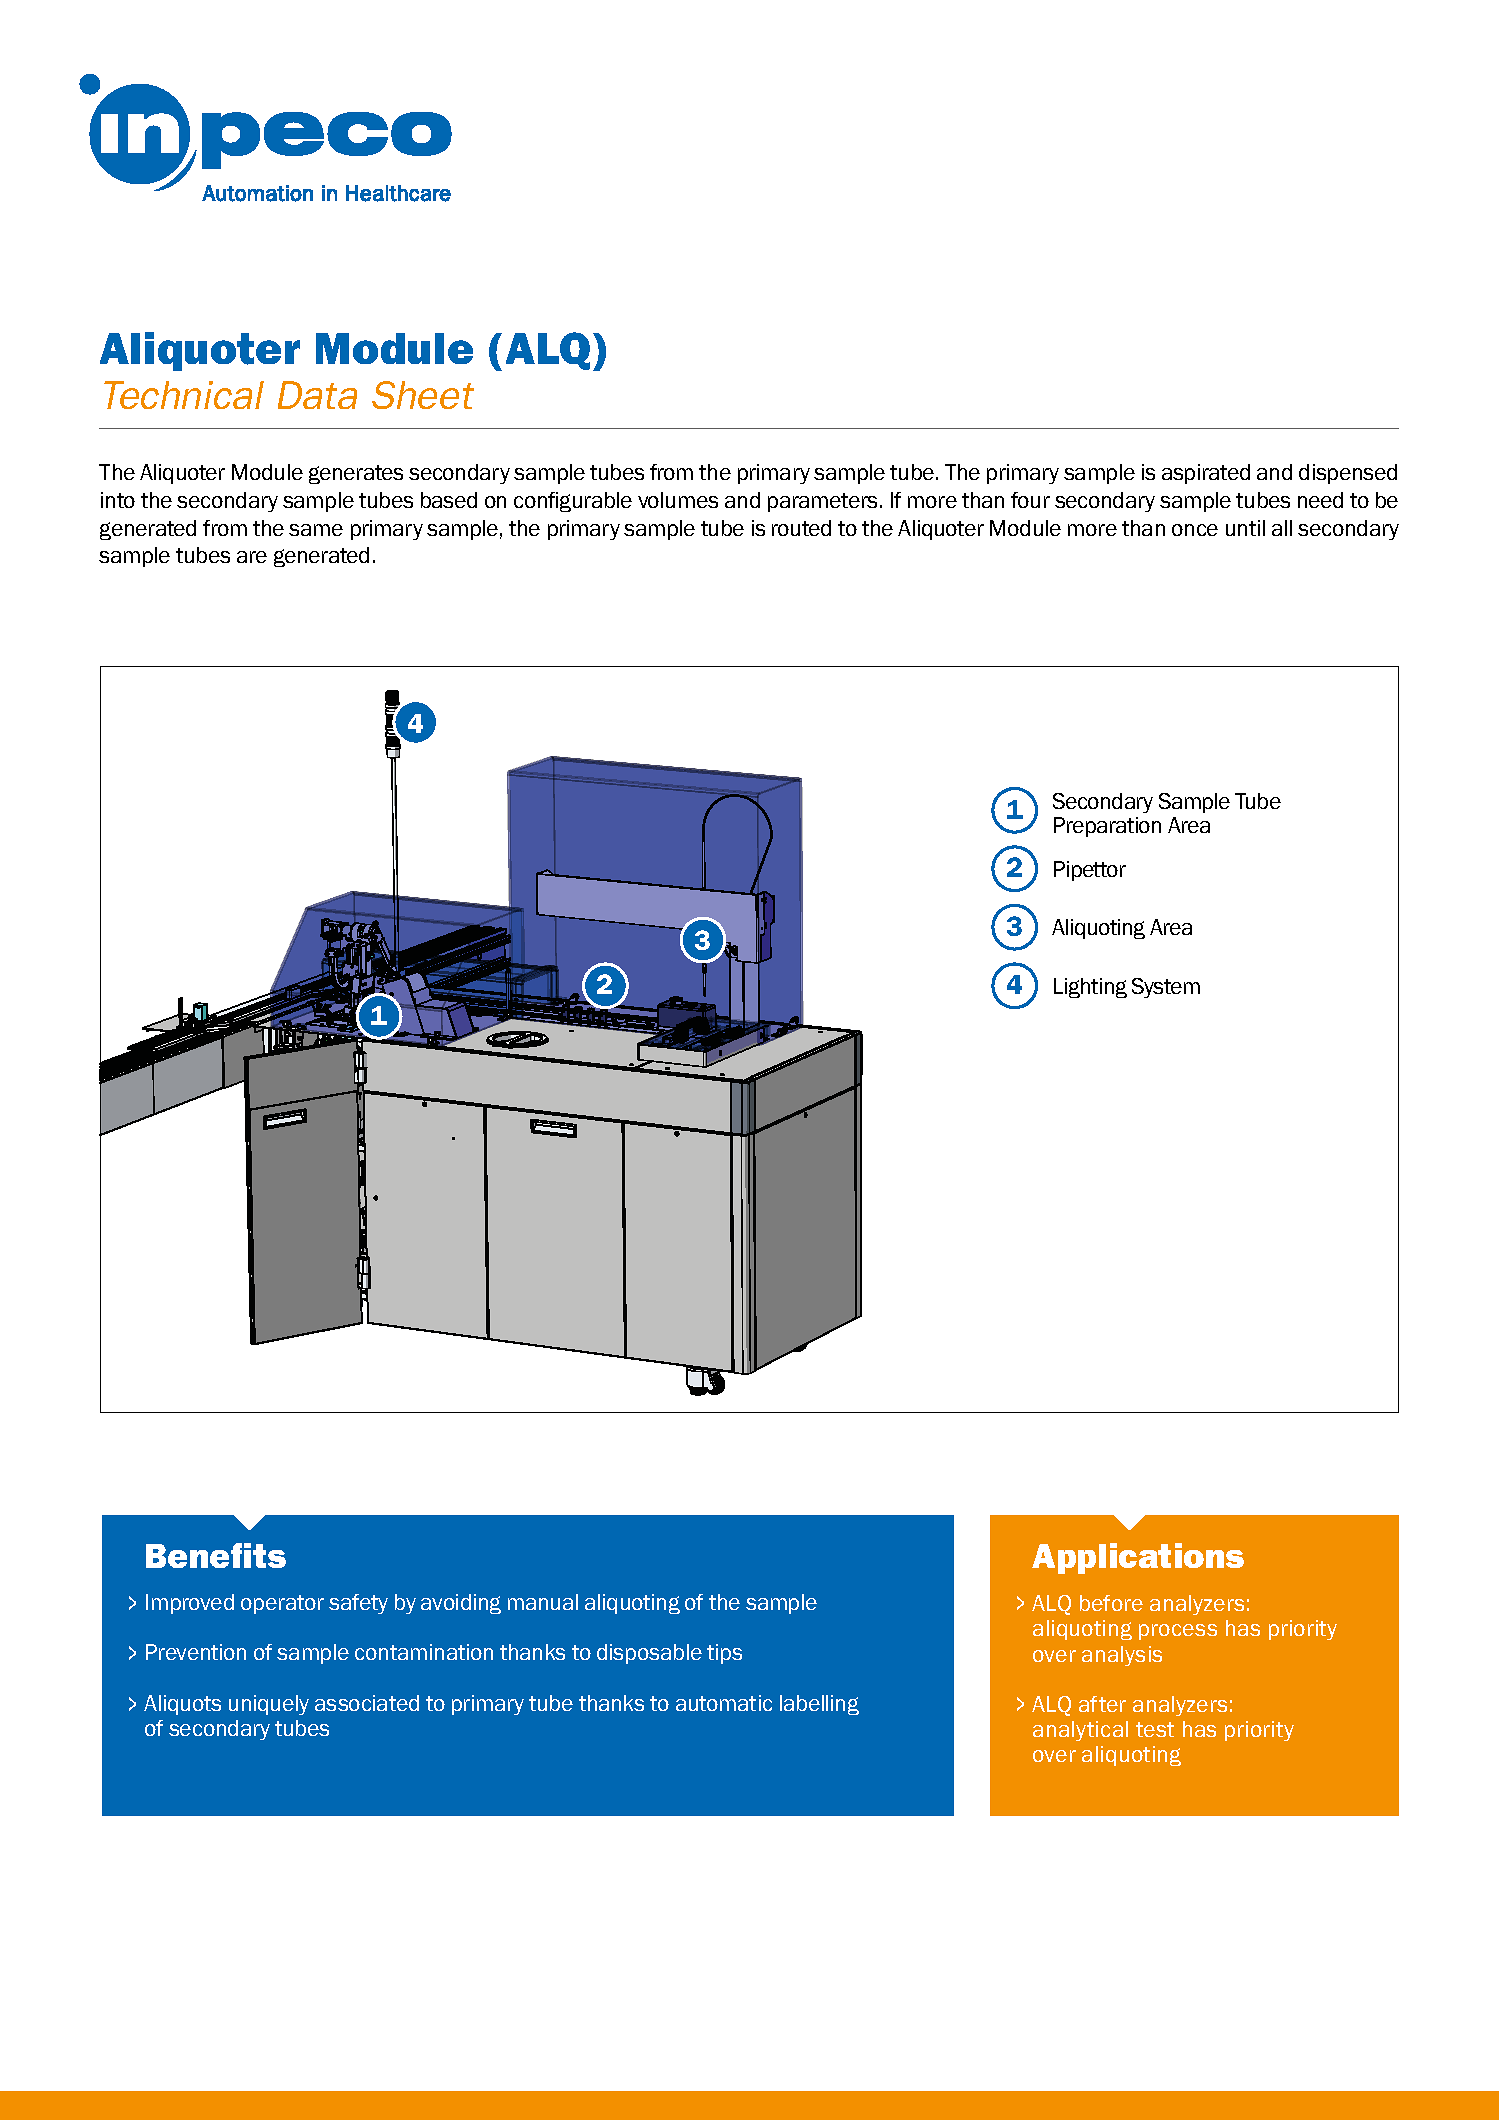 The width and height of the screenshot is (1499, 2120). I want to click on uniquely, so click(269, 1705).
